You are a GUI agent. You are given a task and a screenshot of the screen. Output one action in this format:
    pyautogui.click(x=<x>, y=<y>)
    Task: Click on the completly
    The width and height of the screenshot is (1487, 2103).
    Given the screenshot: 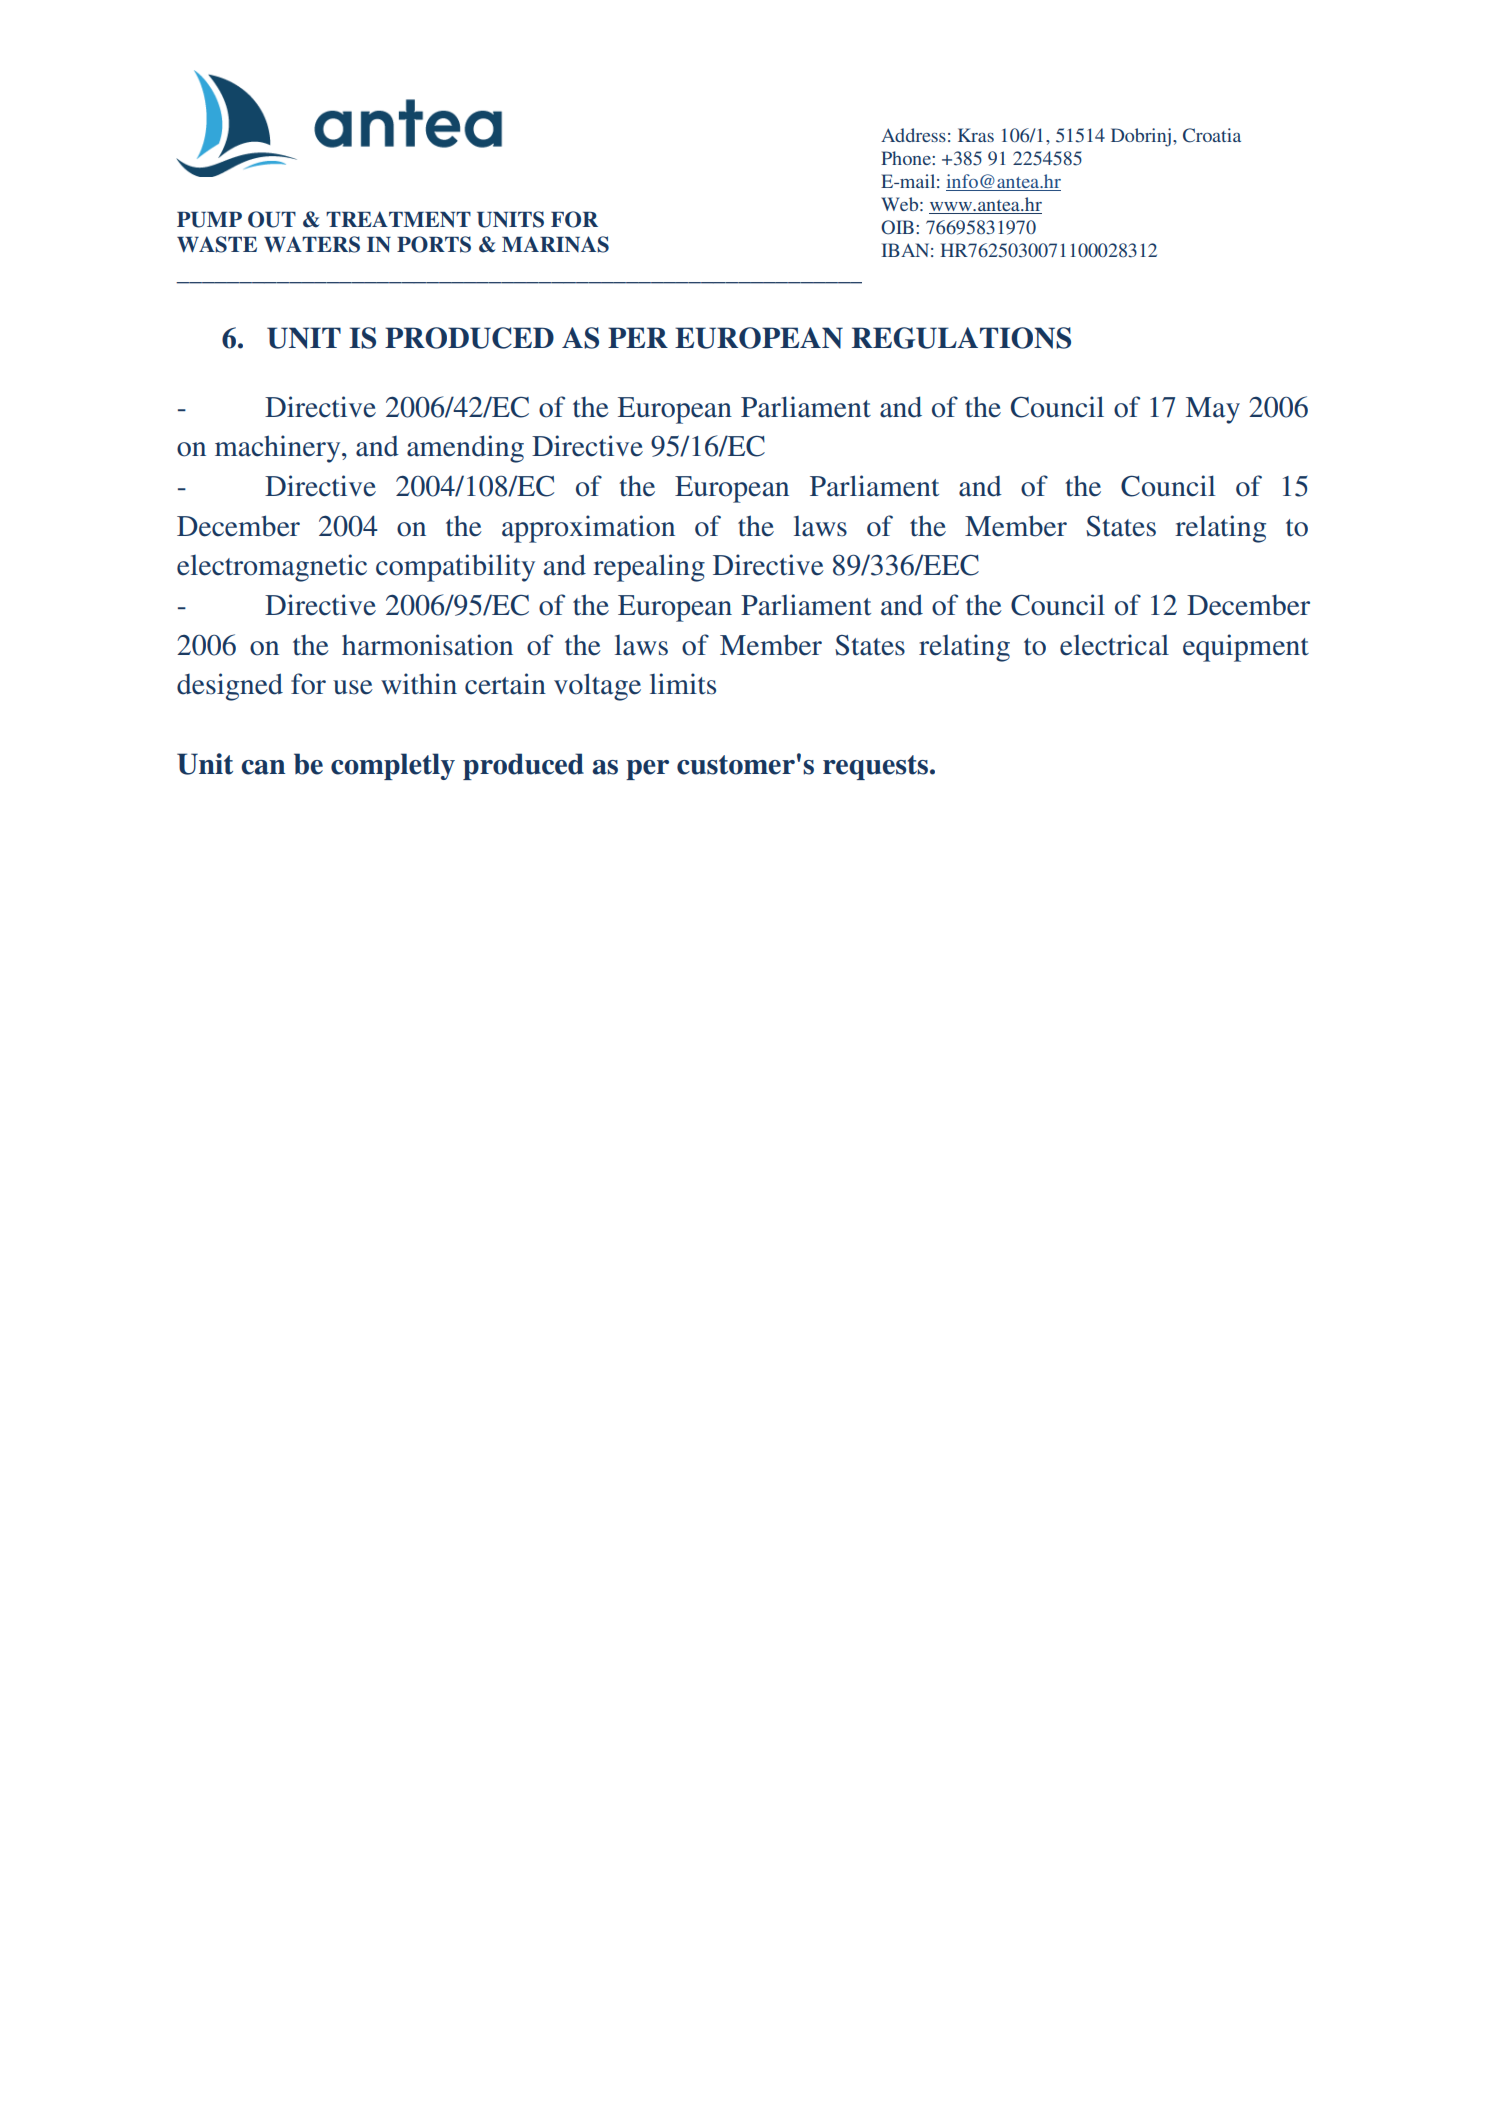 What is the action you would take?
    pyautogui.click(x=393, y=766)
